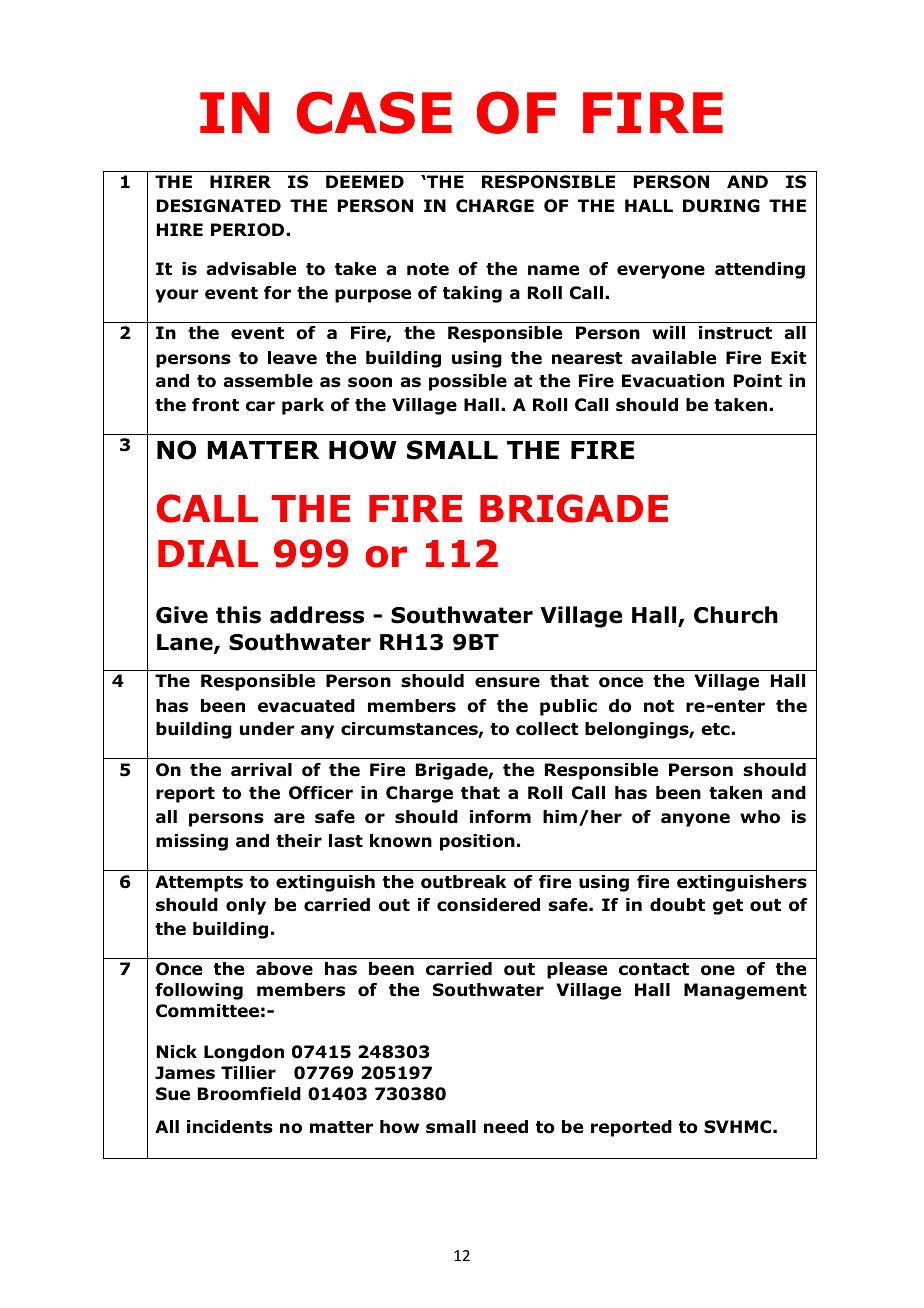  What do you see at coordinates (374, 112) in the screenshot?
I see `CASE` at bounding box center [374, 112].
